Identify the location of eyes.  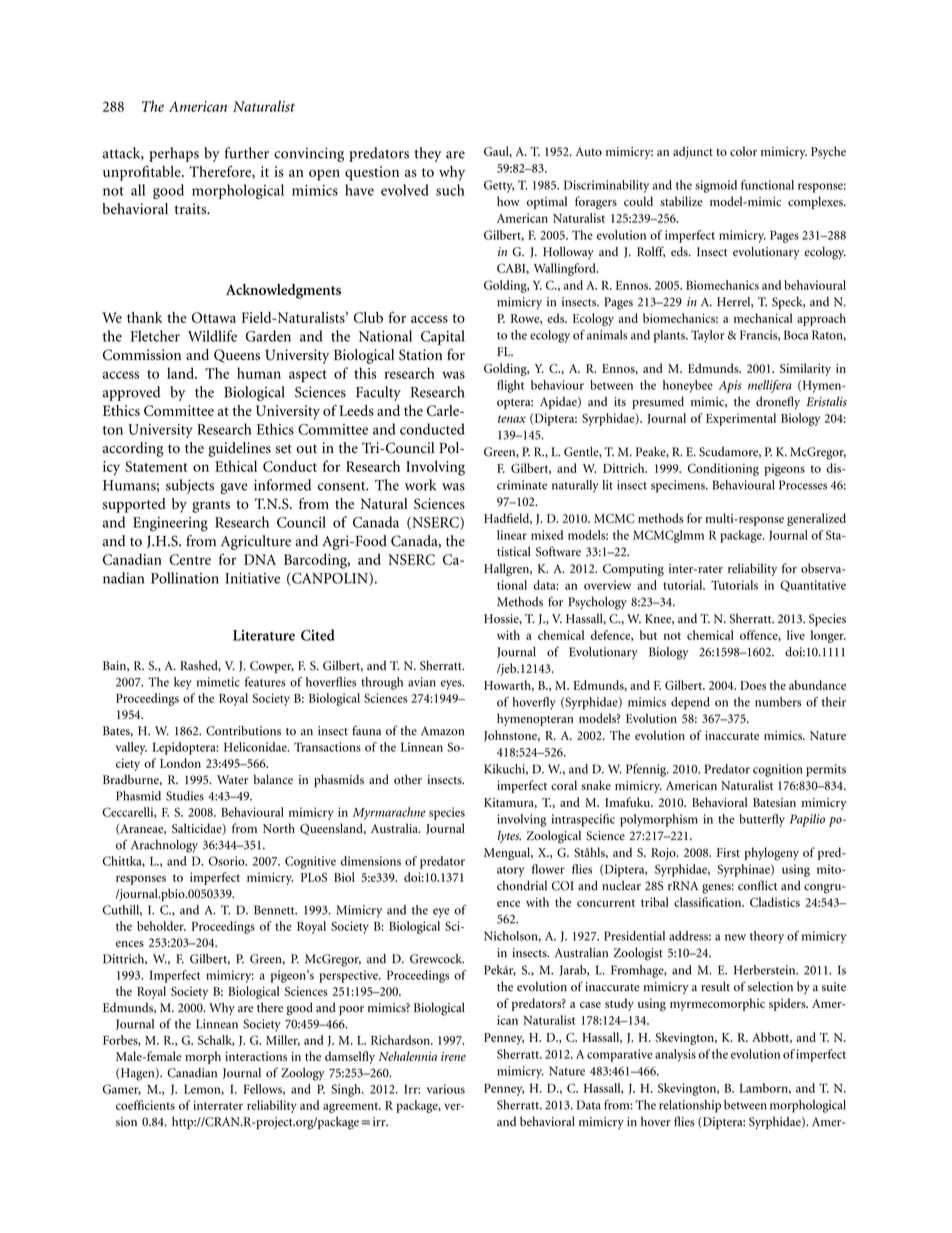
(452, 685).
